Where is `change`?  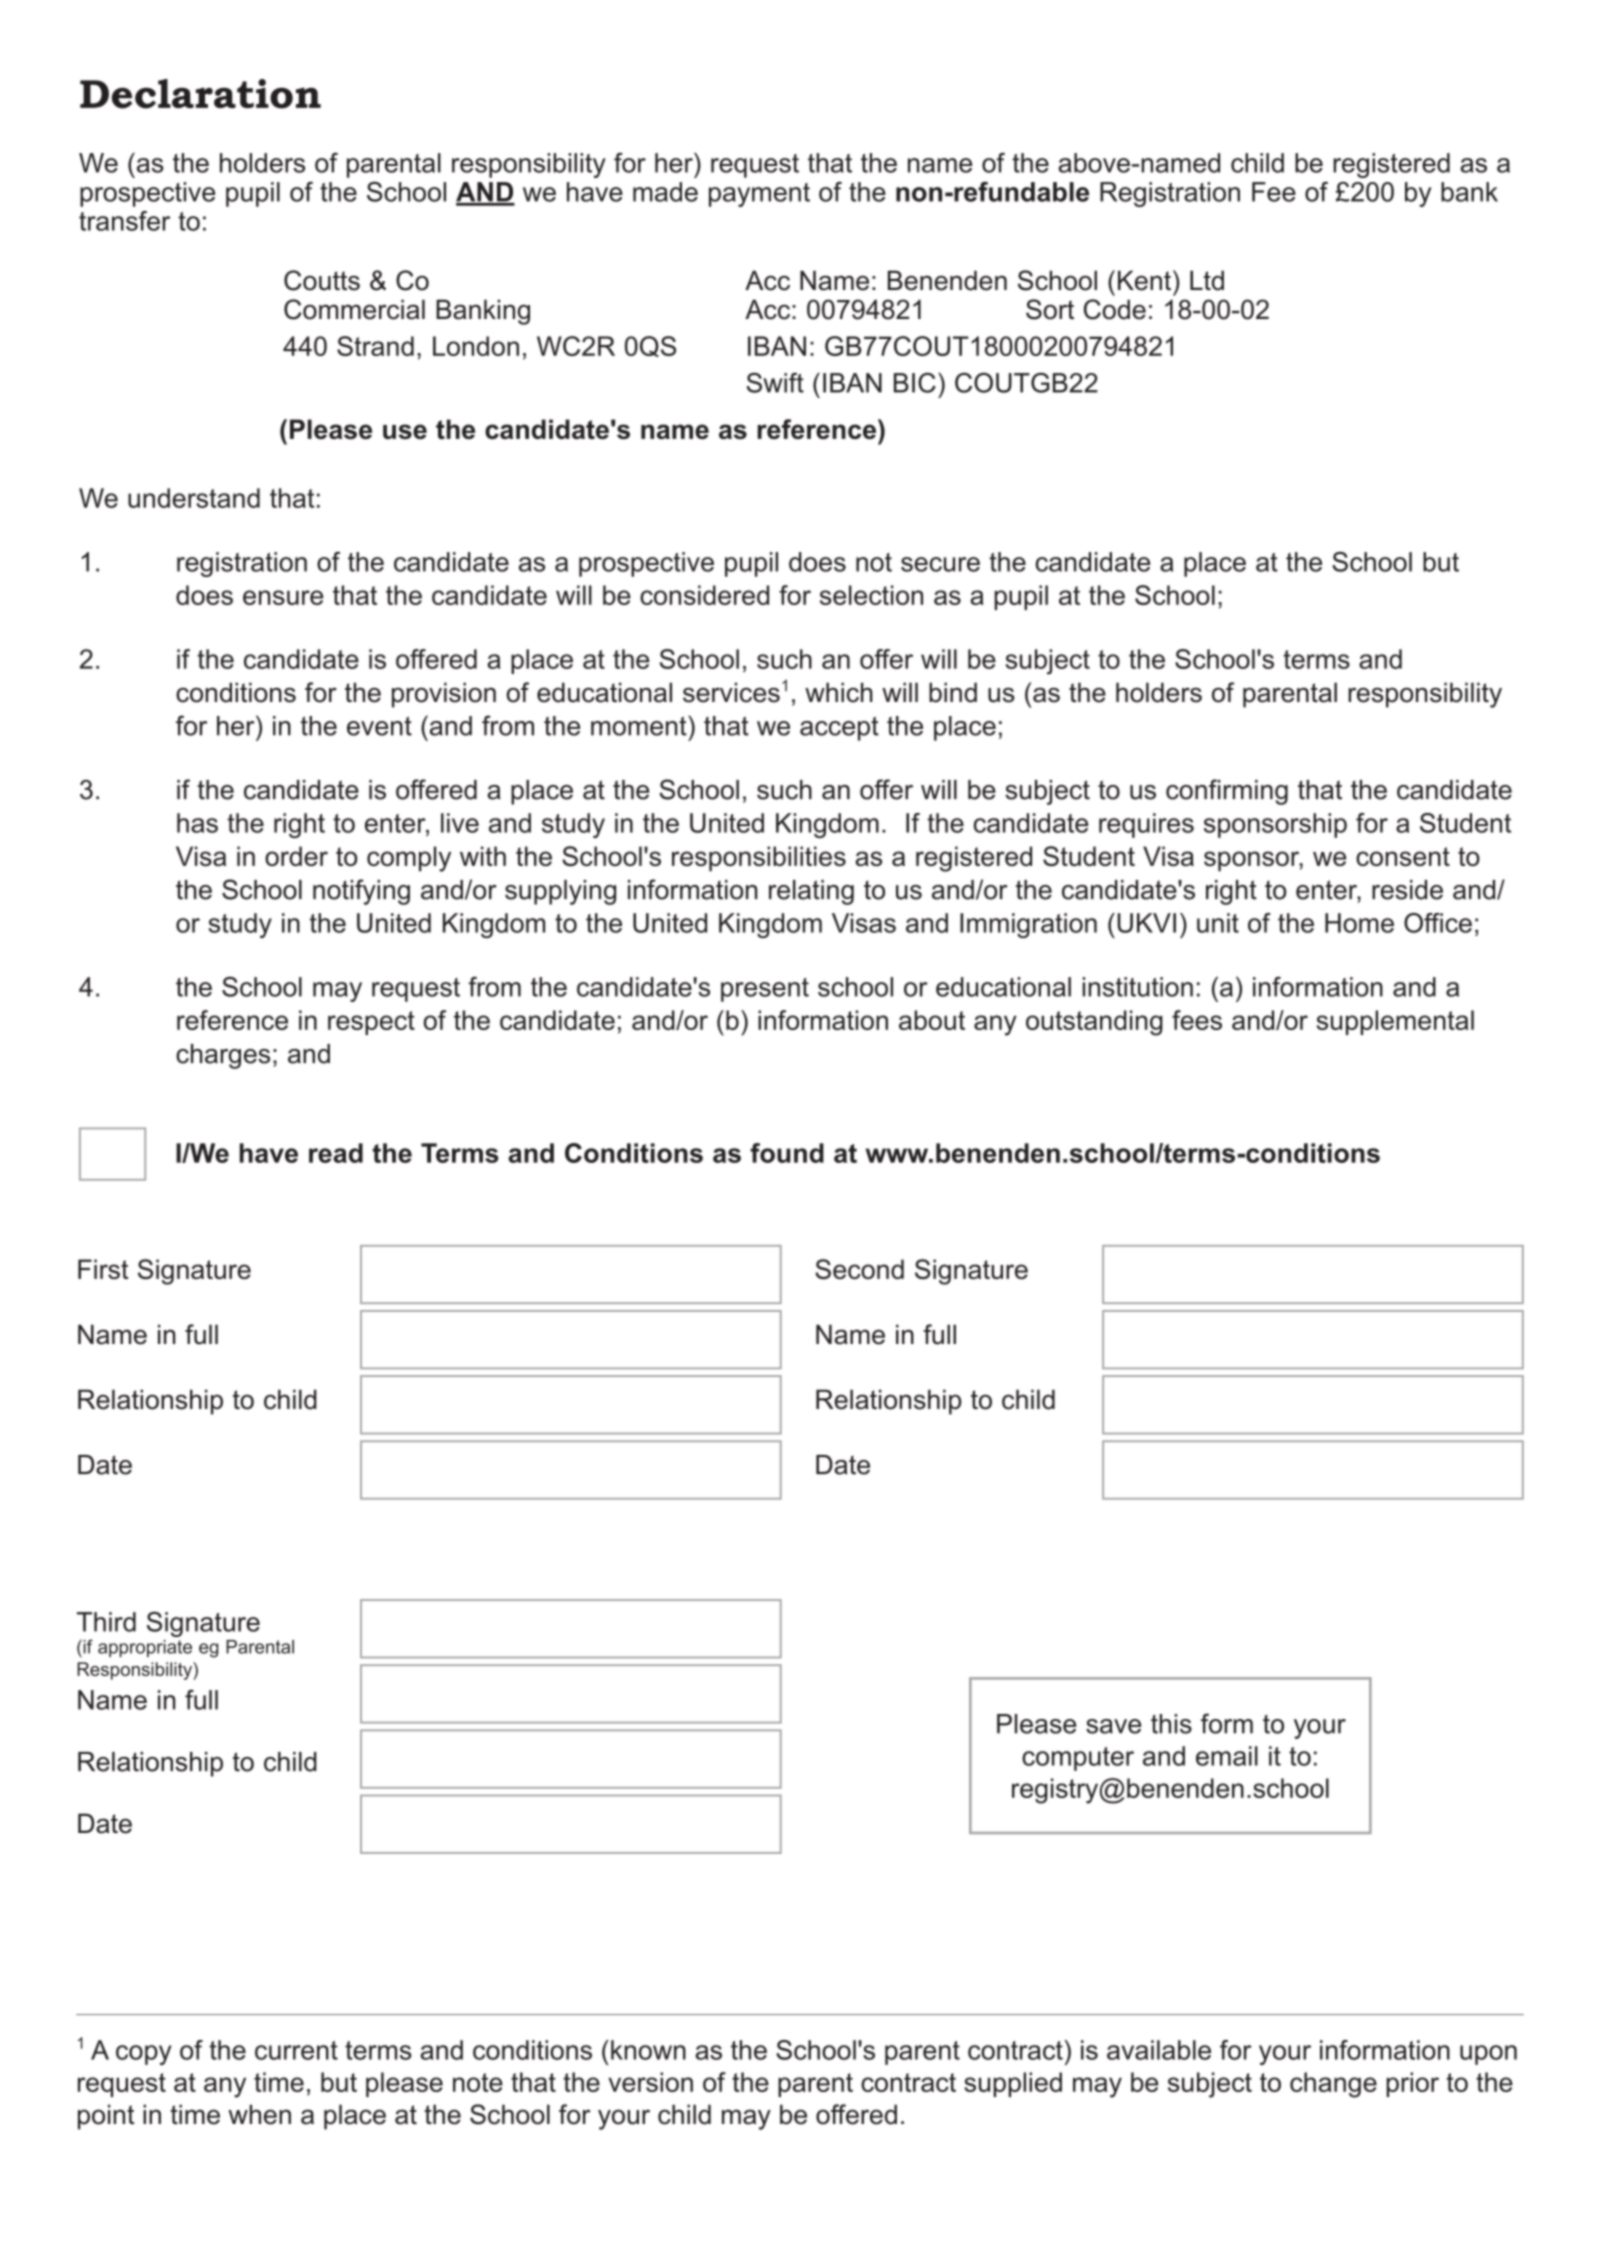
change is located at coordinates (1333, 2085).
